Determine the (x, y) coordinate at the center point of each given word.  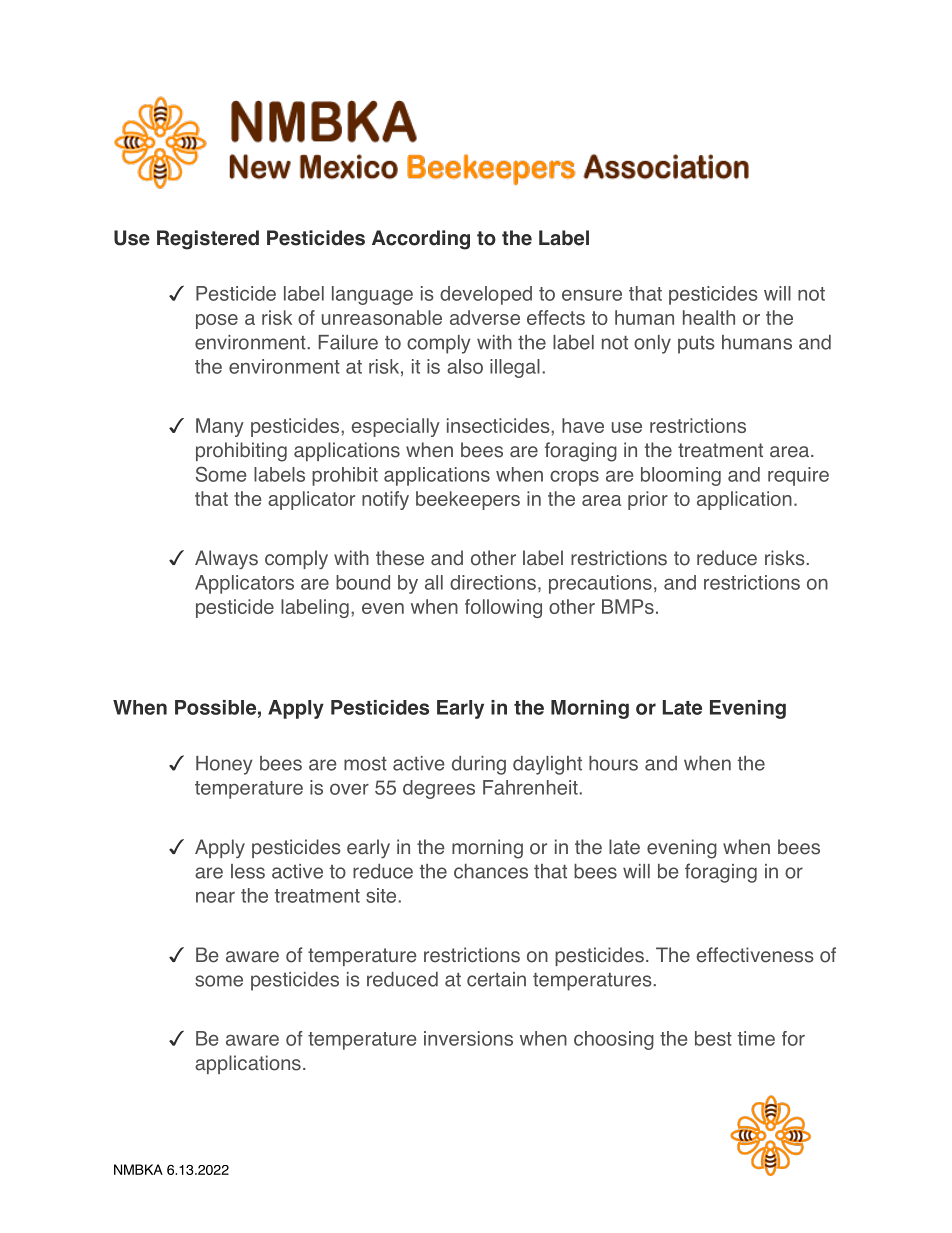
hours (613, 763)
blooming (681, 476)
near (215, 897)
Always (226, 560)
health (709, 317)
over (349, 789)
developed (486, 295)
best (713, 1038)
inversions (468, 1038)
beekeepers (468, 500)
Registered (208, 240)
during (479, 765)
